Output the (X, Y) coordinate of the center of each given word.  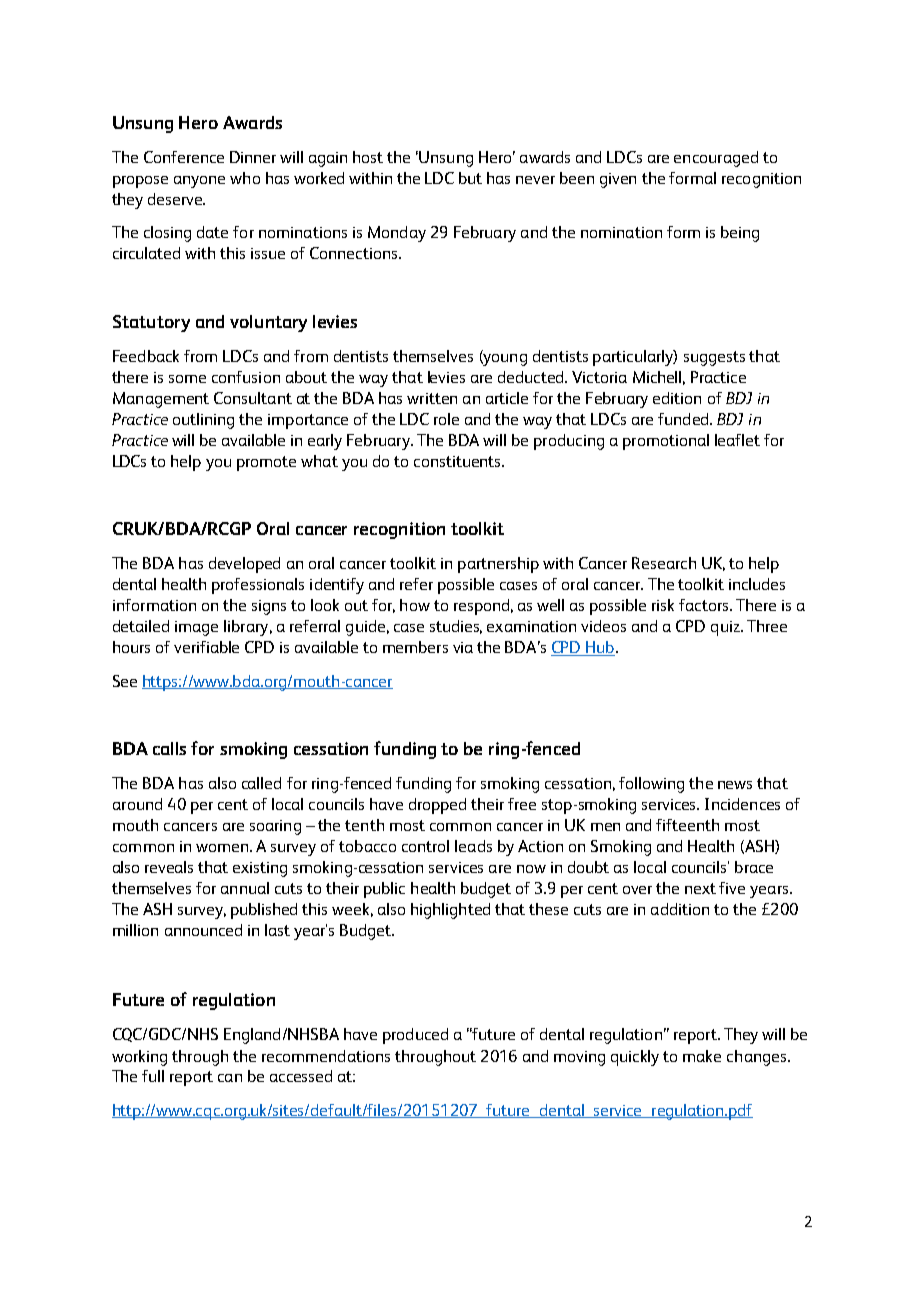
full (153, 1076)
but (470, 178)
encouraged (716, 159)
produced (415, 1036)
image (196, 628)
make (702, 1056)
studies (456, 627)
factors (705, 605)
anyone (199, 182)
